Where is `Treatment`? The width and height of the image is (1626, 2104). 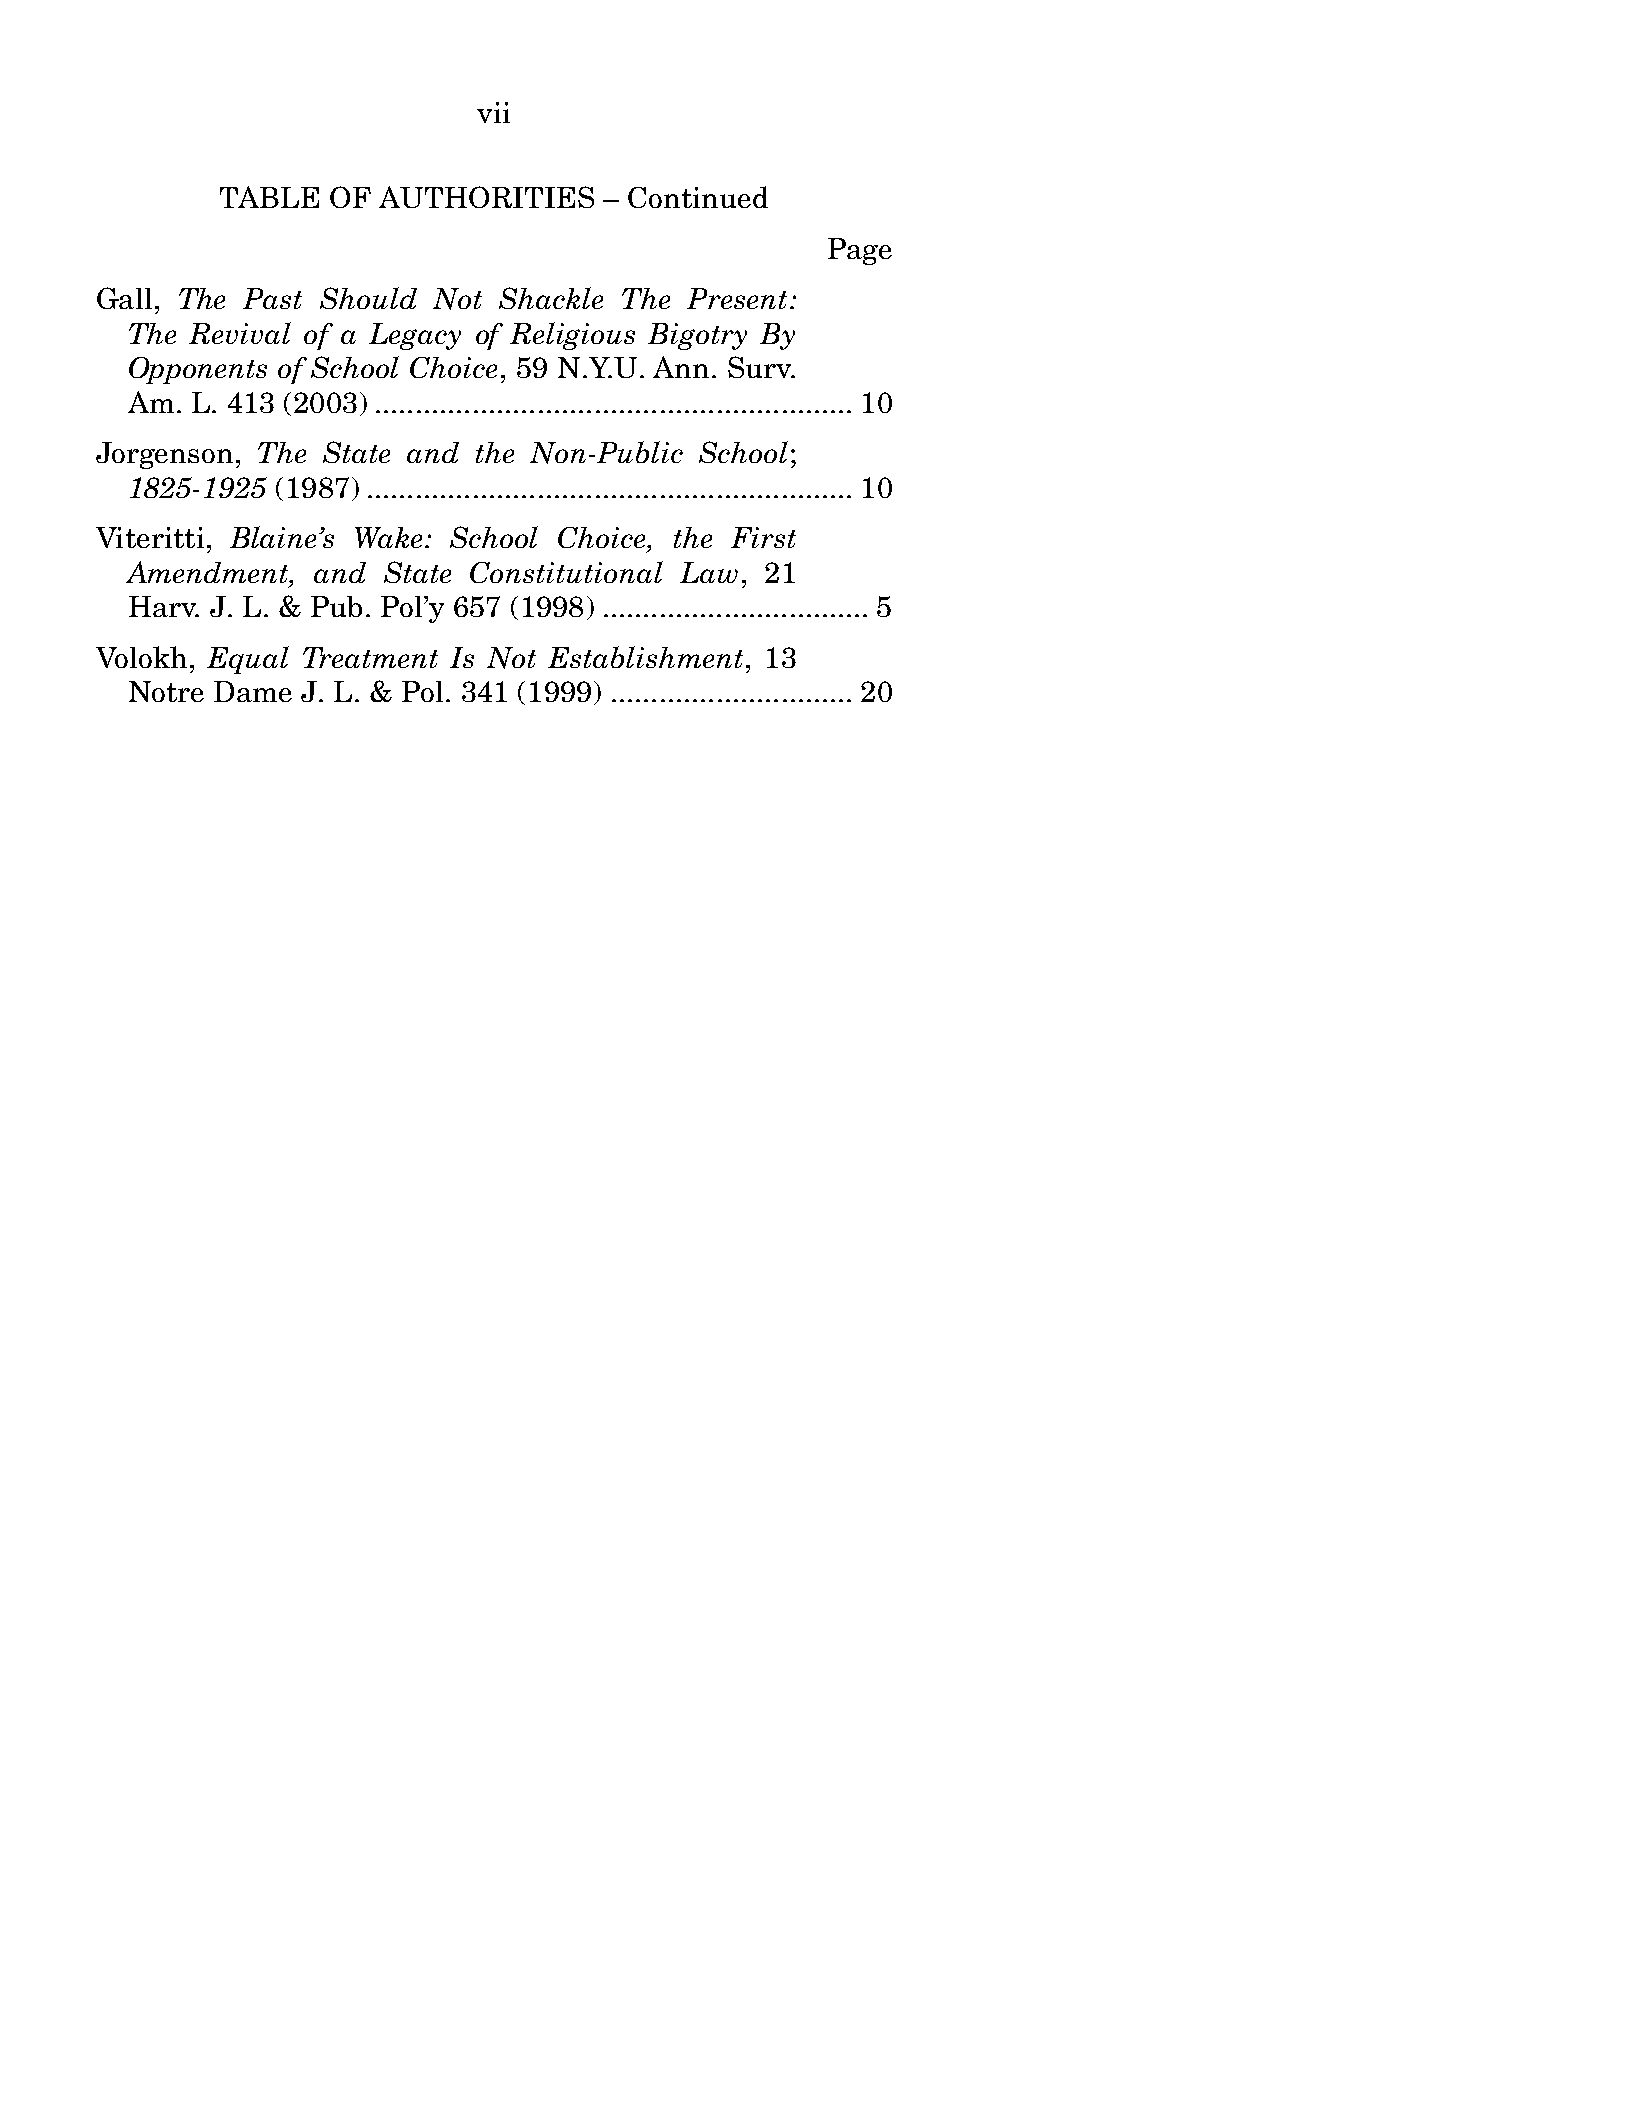
Treatment is located at coordinates (370, 657).
